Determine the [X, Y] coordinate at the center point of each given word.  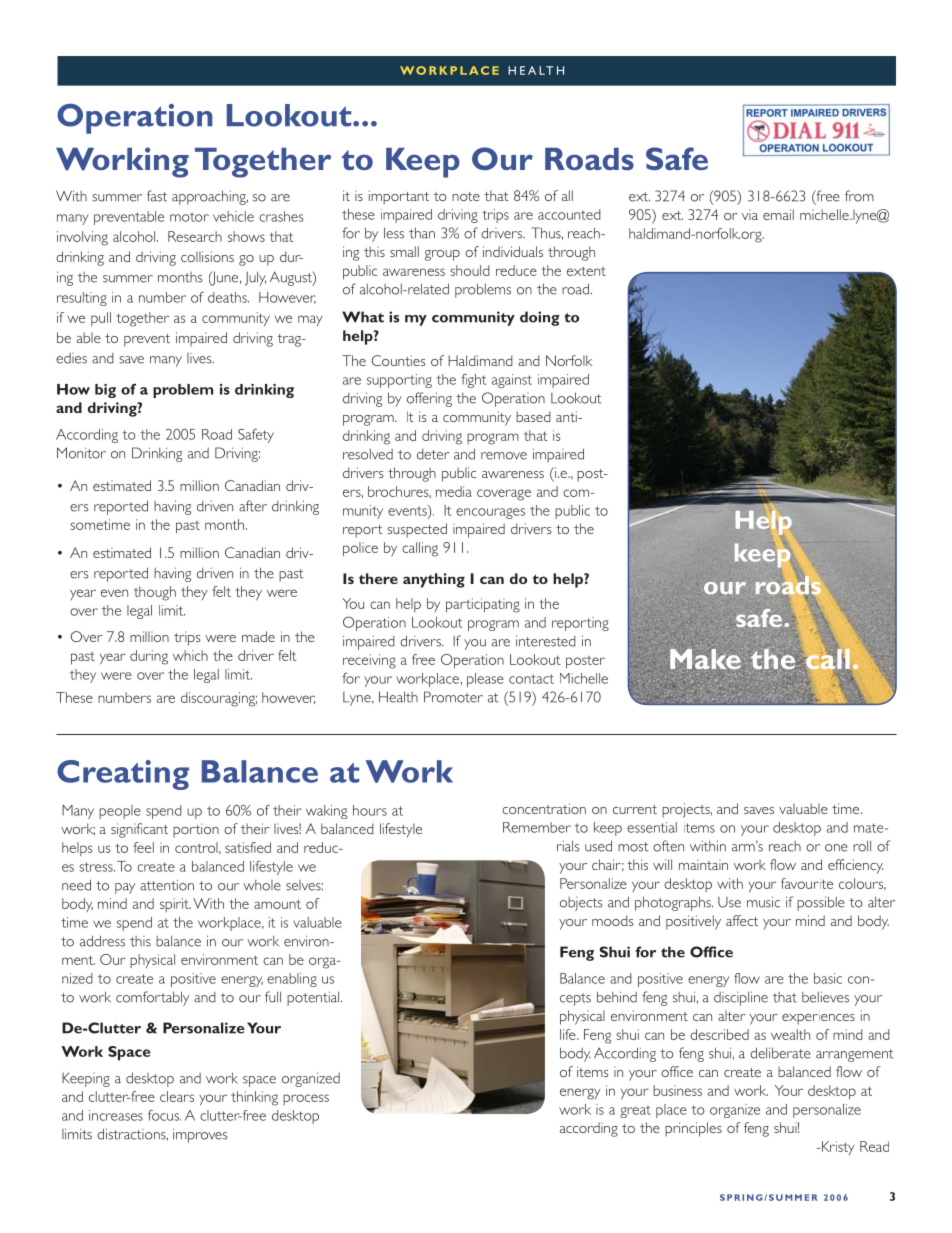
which [190, 655]
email [778, 214]
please [485, 680]
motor [189, 217]
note [466, 196]
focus [164, 1115]
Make [705, 659]
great [635, 1111]
